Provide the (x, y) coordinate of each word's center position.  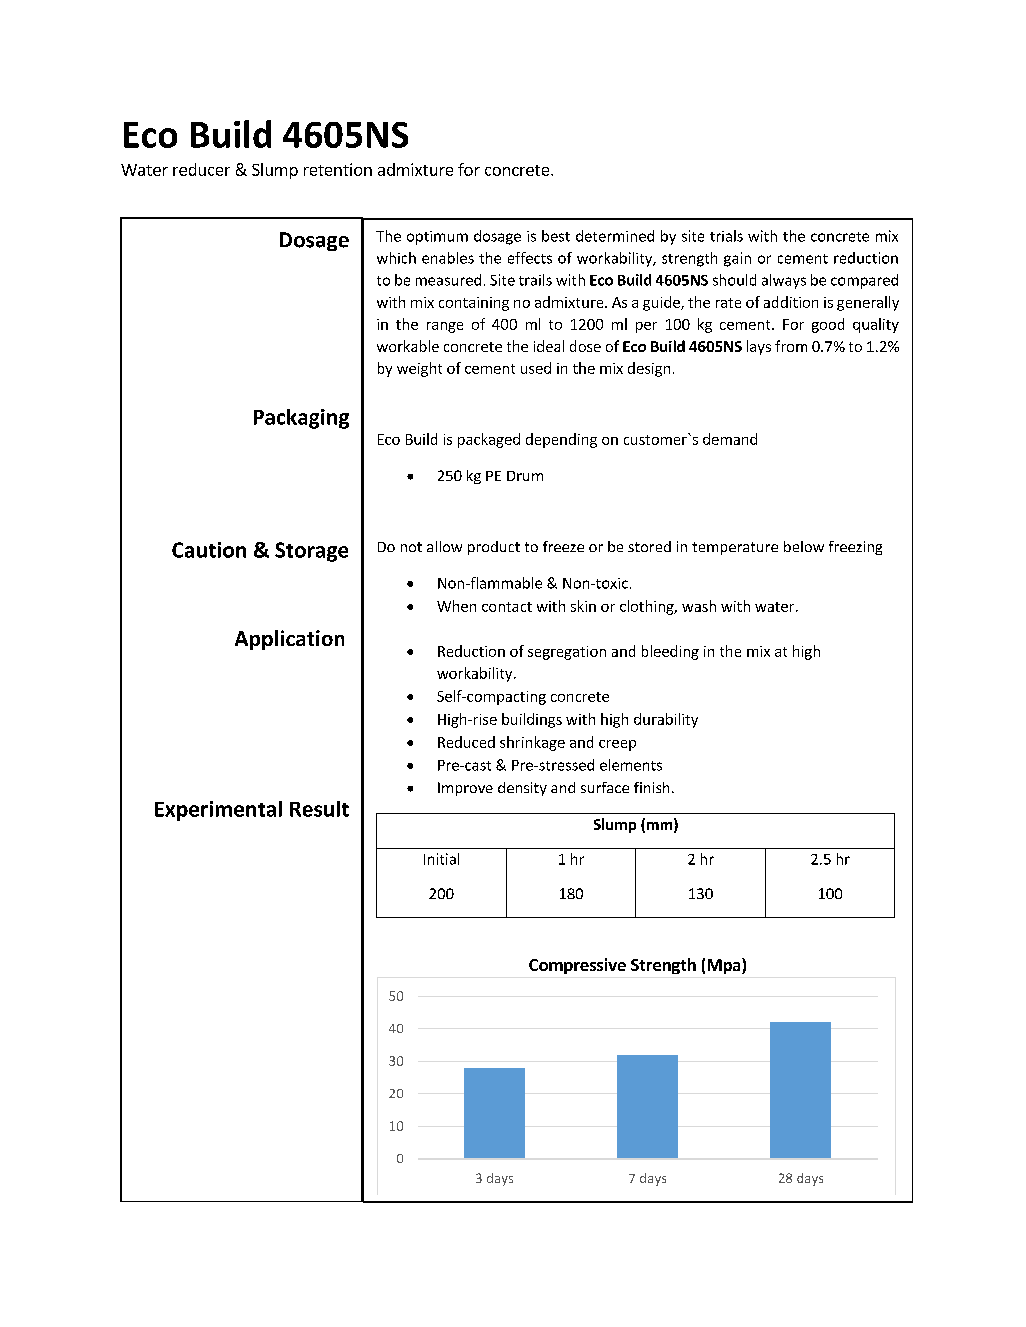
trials (726, 236)
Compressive (577, 966)
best (556, 236)
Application (289, 640)
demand (730, 439)
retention (338, 169)
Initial (441, 859)
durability (666, 720)
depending (561, 440)
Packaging (301, 419)
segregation (567, 653)
